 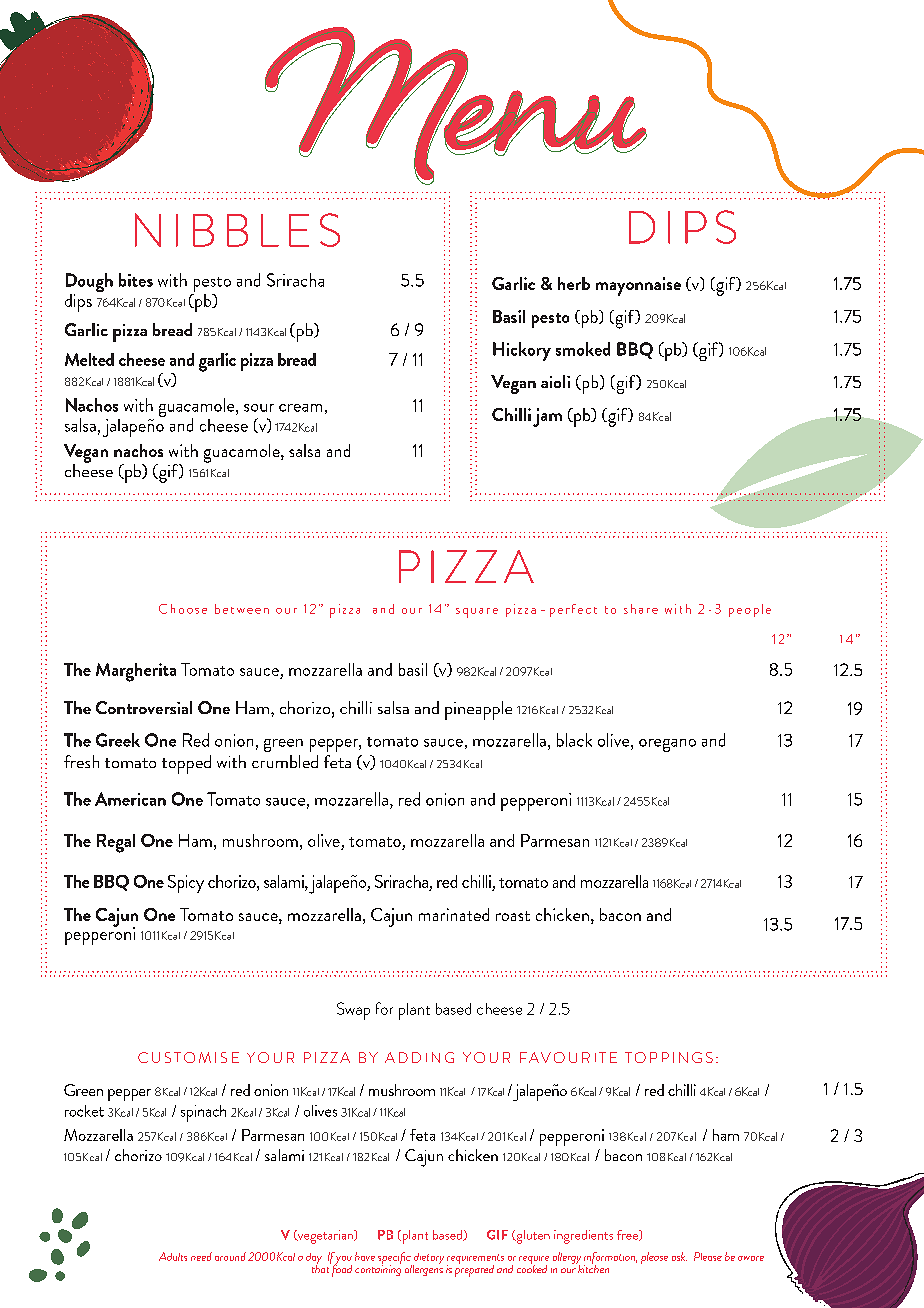 What do you see at coordinates (136, 280) in the screenshot?
I see `bites` at bounding box center [136, 280].
